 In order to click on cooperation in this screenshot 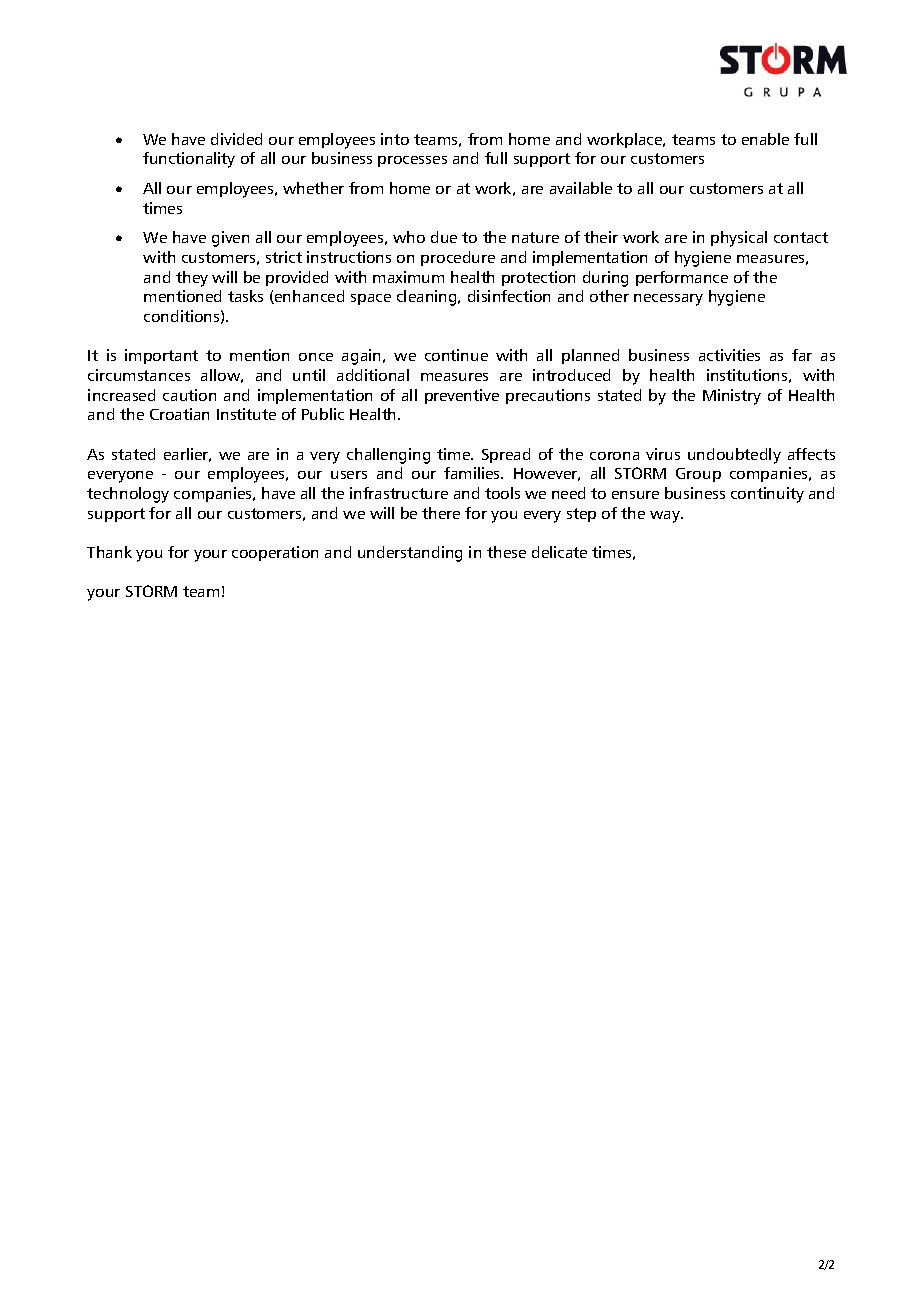, I will do `click(275, 553)`.
